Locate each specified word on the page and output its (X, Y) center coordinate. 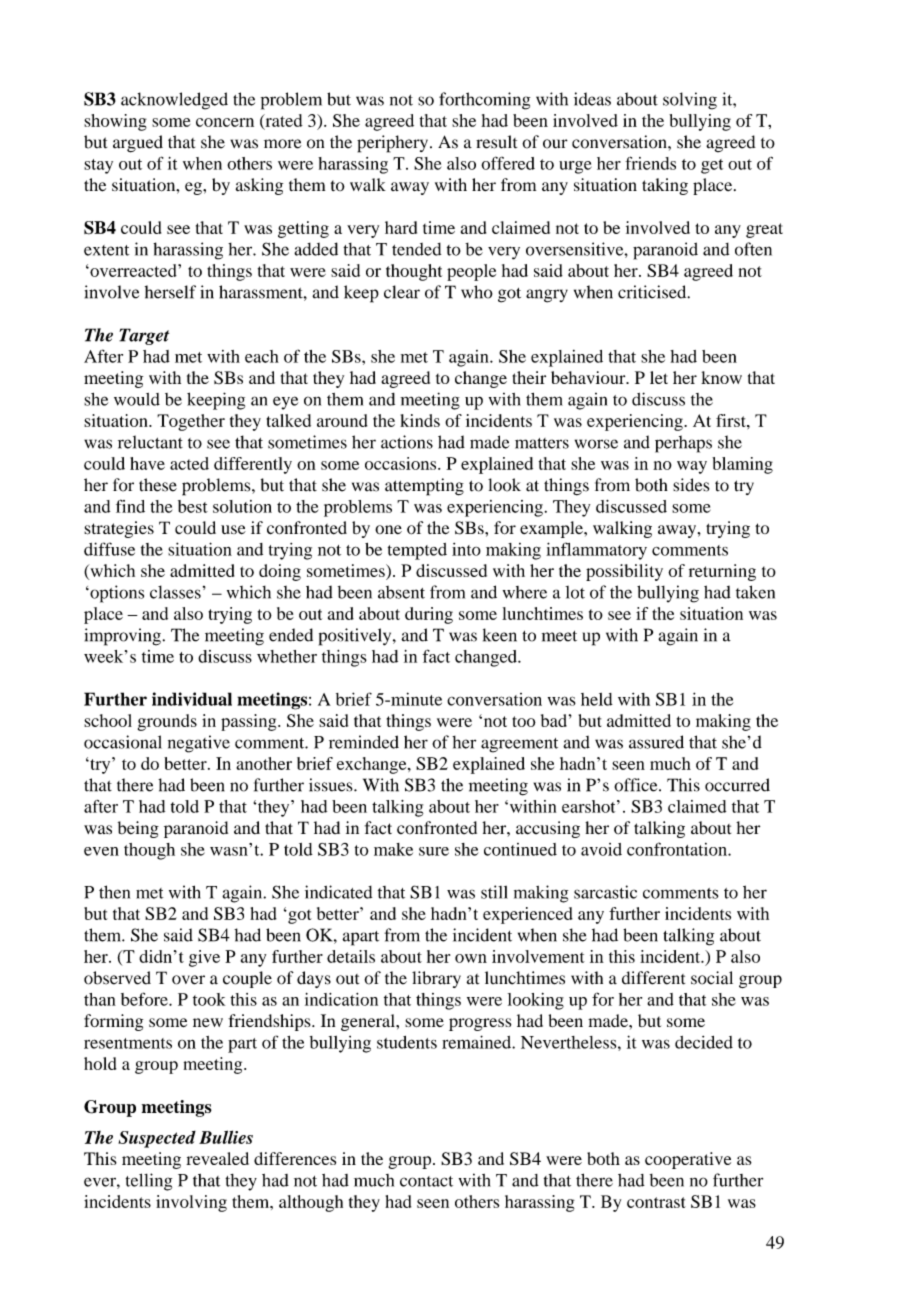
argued (138, 144)
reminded (364, 742)
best (193, 506)
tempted (417, 551)
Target (144, 336)
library (436, 979)
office (637, 785)
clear (402, 292)
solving (690, 101)
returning (722, 572)
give (204, 958)
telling (149, 1182)
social (712, 978)
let (659, 377)
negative (199, 744)
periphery (394, 144)
